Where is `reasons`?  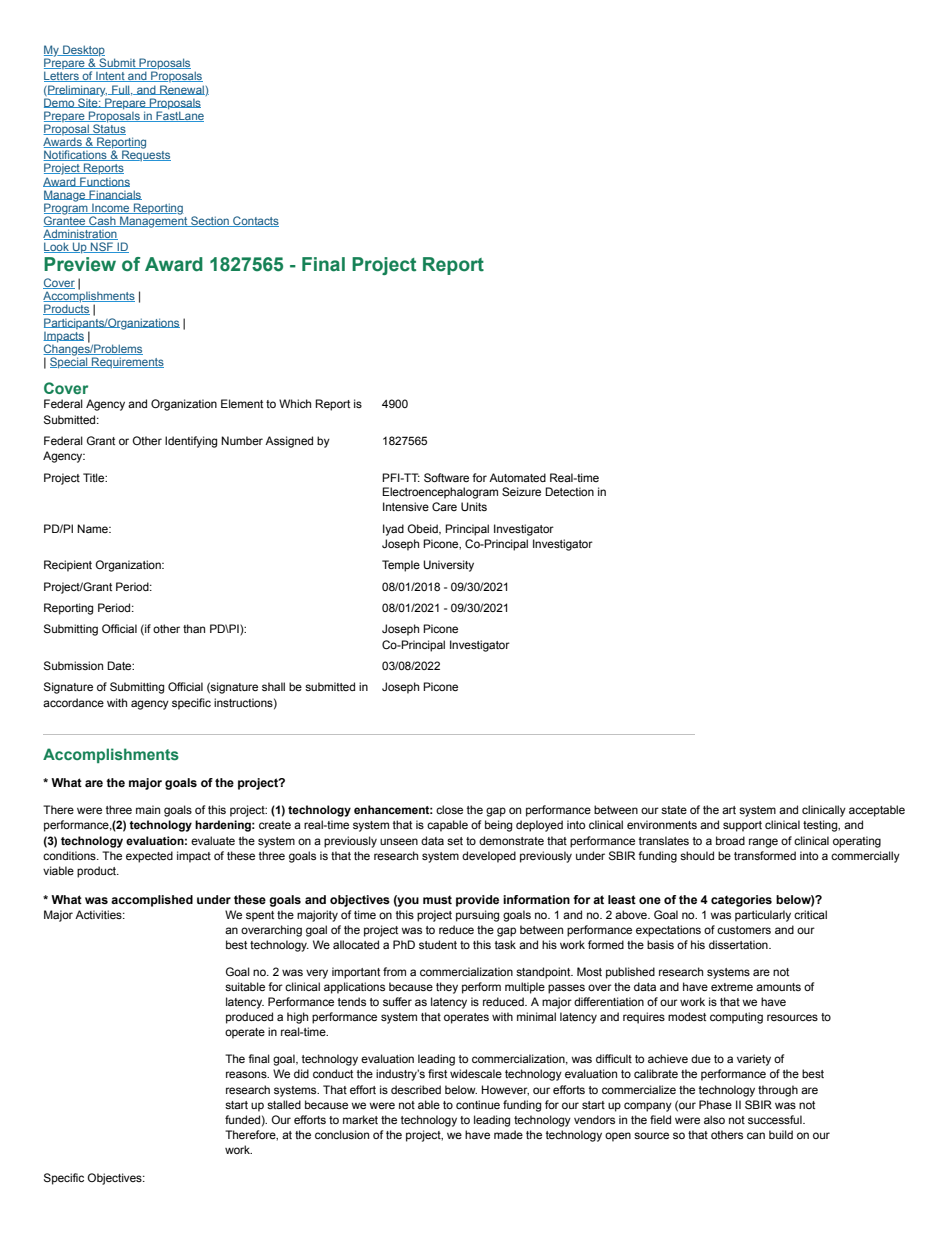 reasons is located at coordinates (247, 1074).
